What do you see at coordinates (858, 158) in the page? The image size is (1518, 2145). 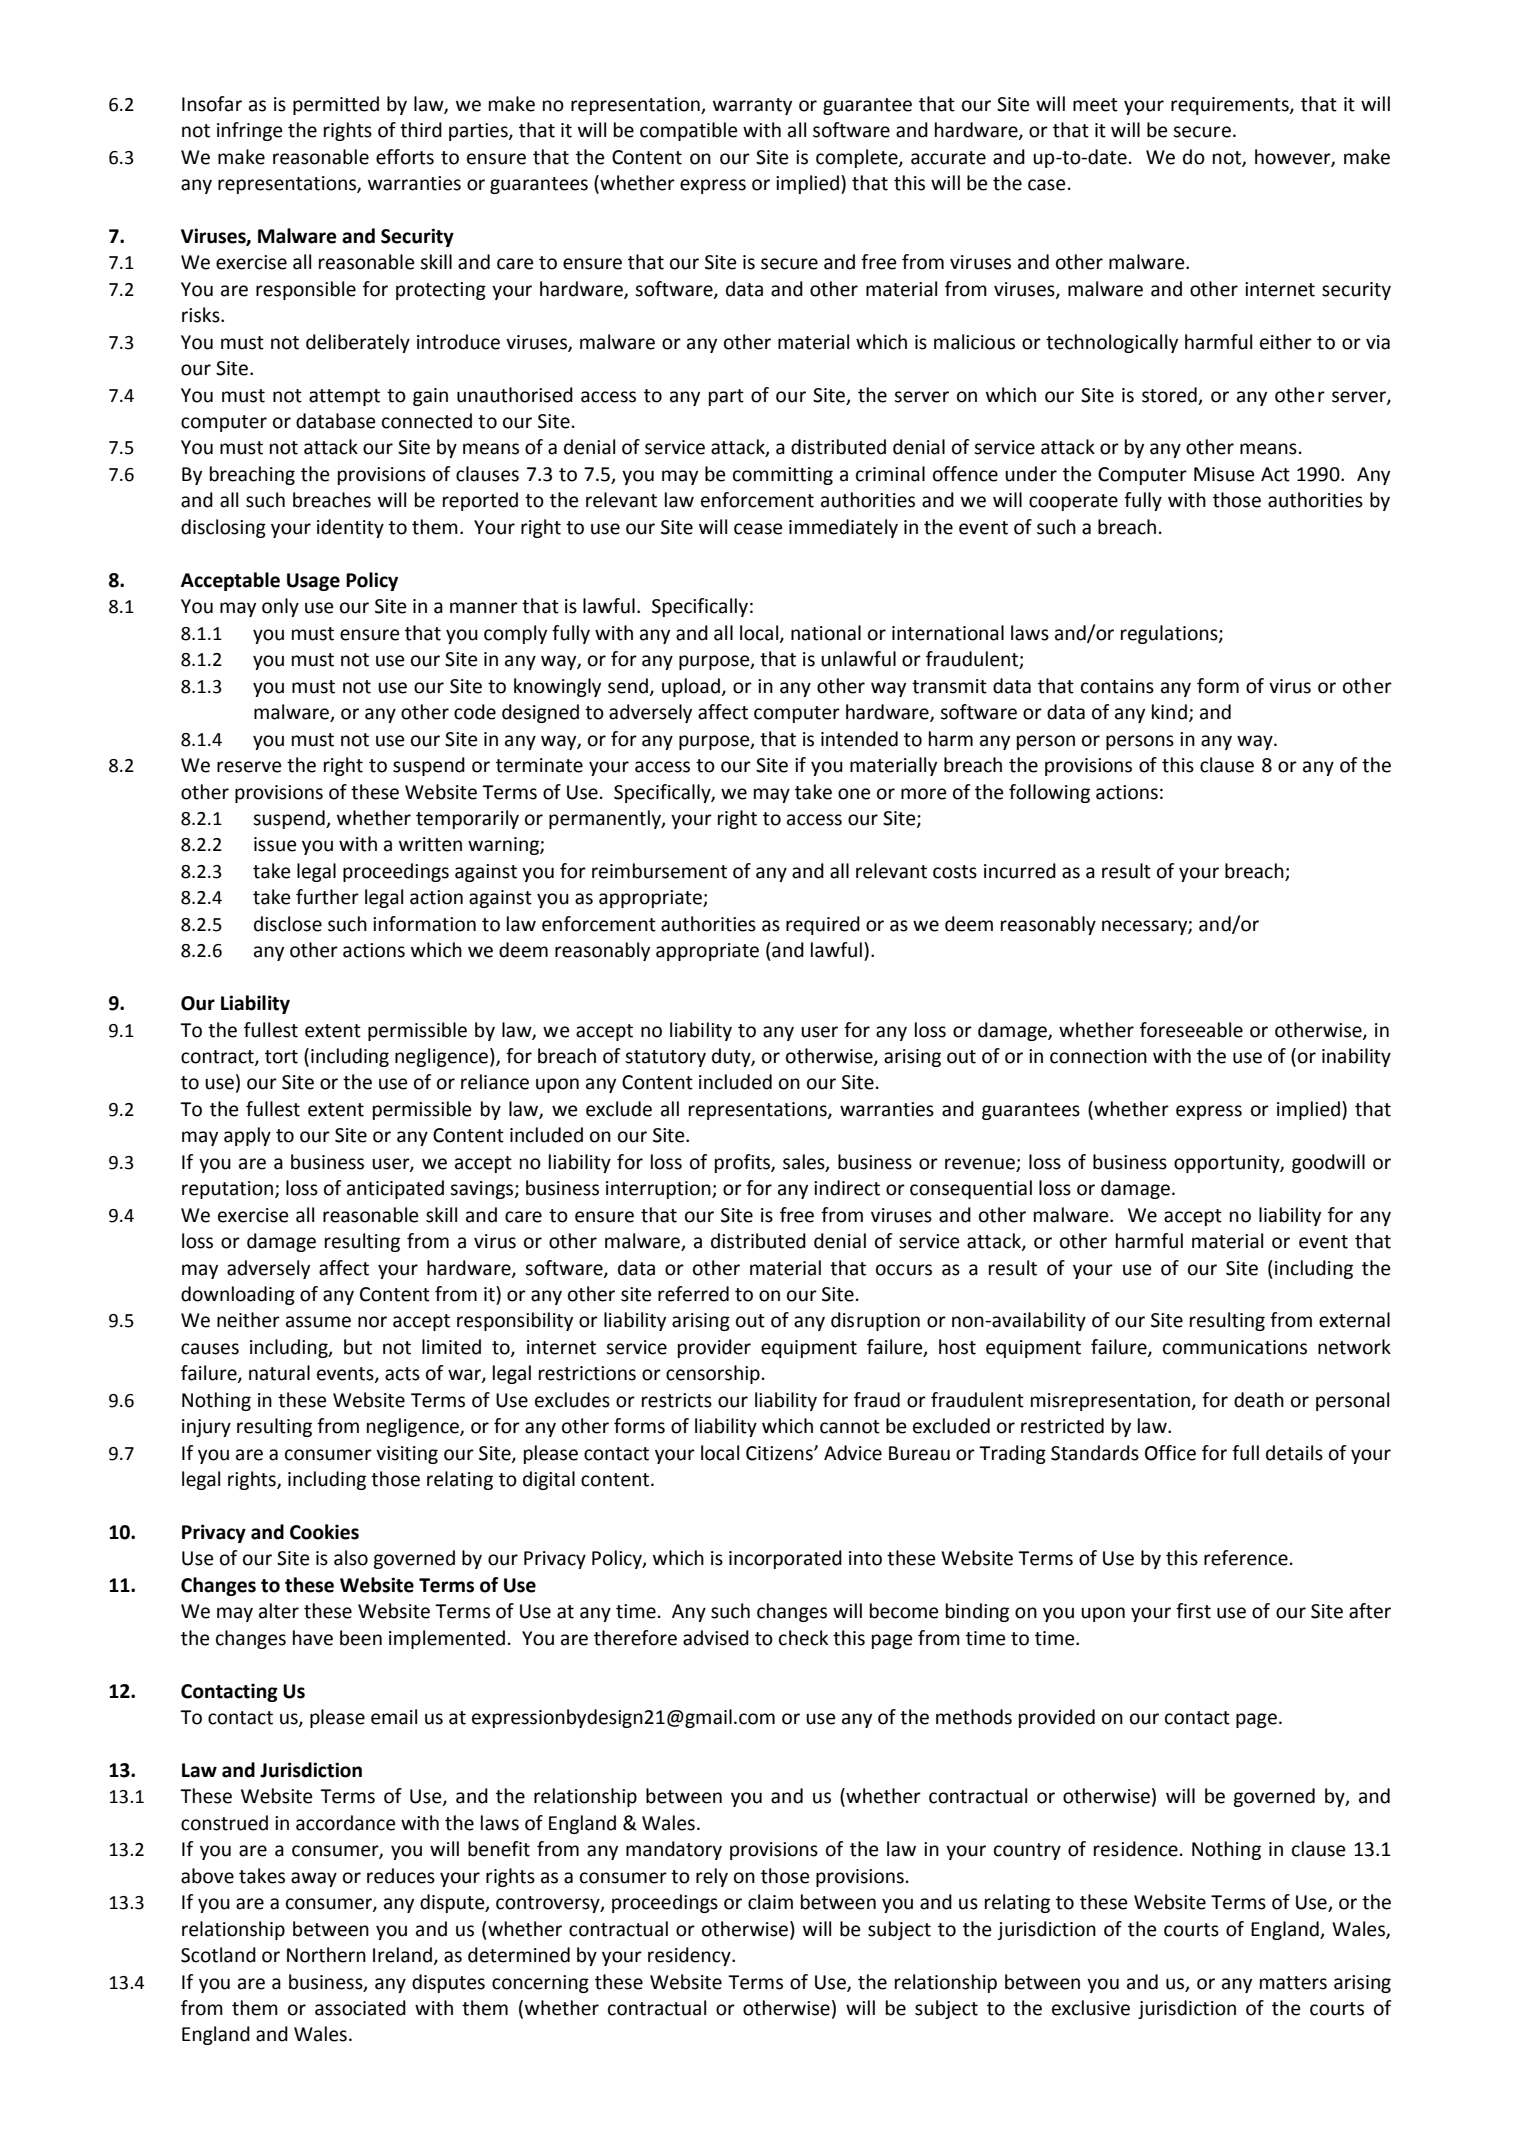 I see `complete` at bounding box center [858, 158].
